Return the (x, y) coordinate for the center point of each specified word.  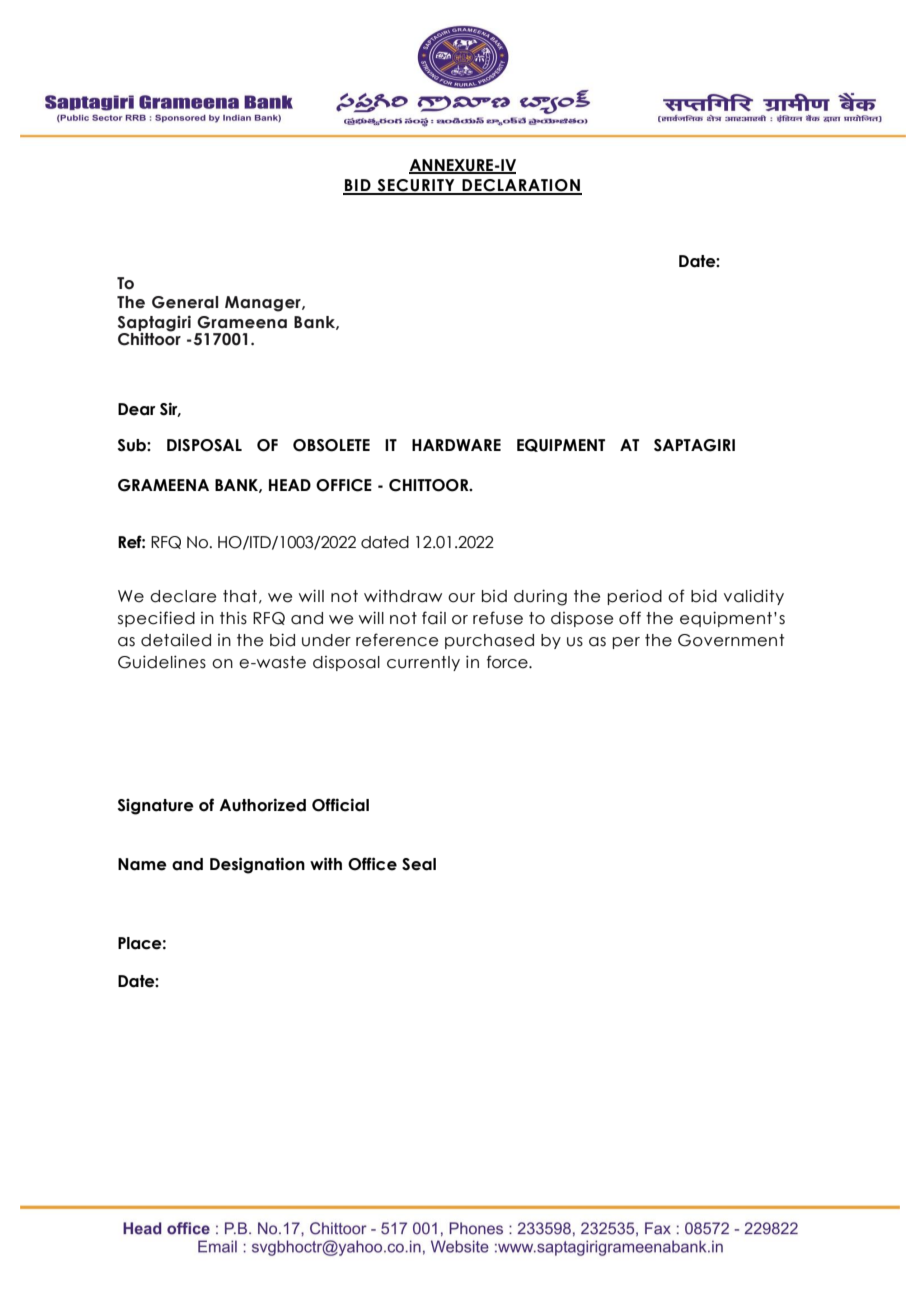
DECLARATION (521, 186)
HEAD (290, 485)
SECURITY (416, 186)
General (185, 302)
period (634, 597)
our (461, 598)
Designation (257, 865)
